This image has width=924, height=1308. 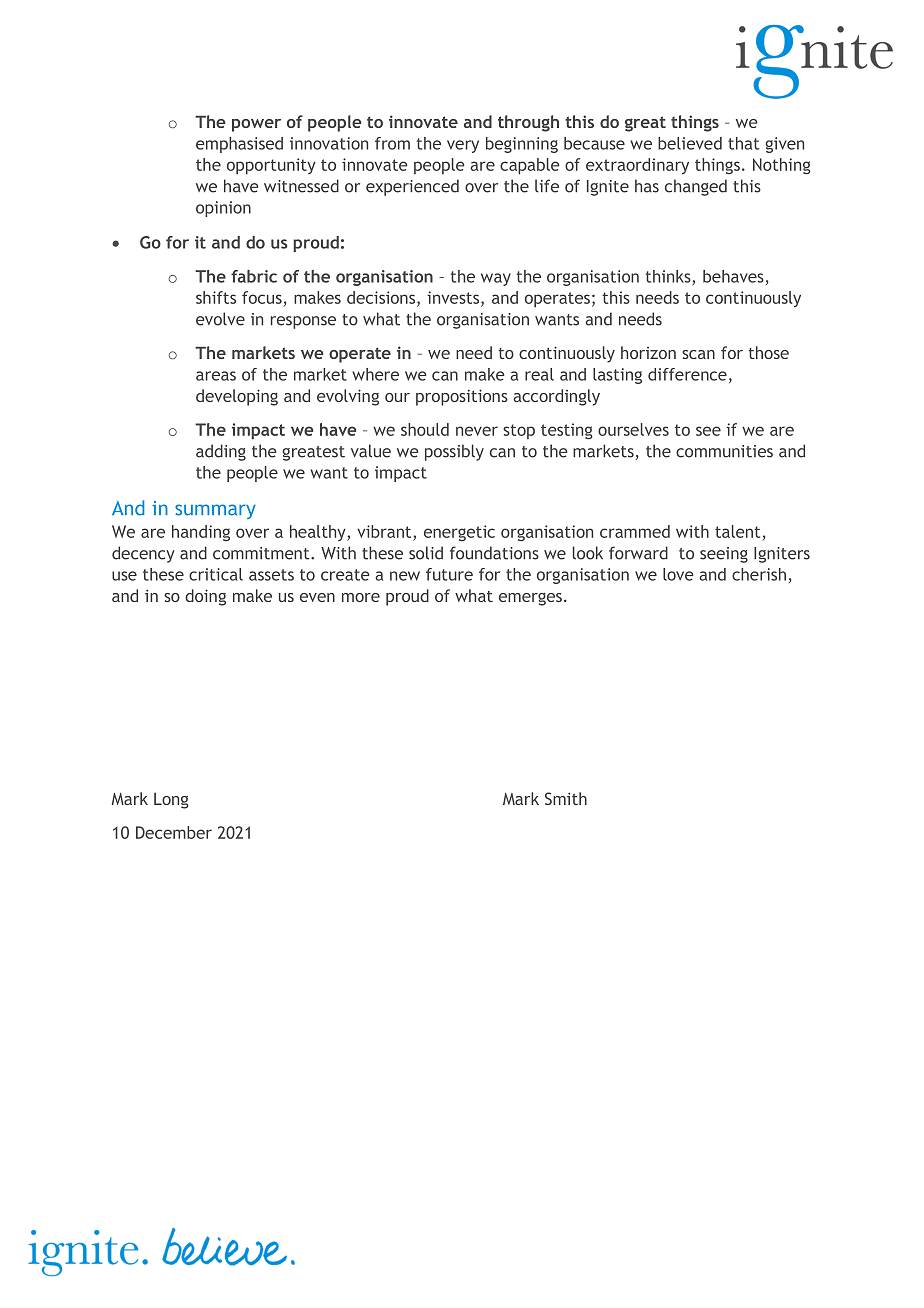 What do you see at coordinates (463, 146) in the image?
I see `very` at bounding box center [463, 146].
